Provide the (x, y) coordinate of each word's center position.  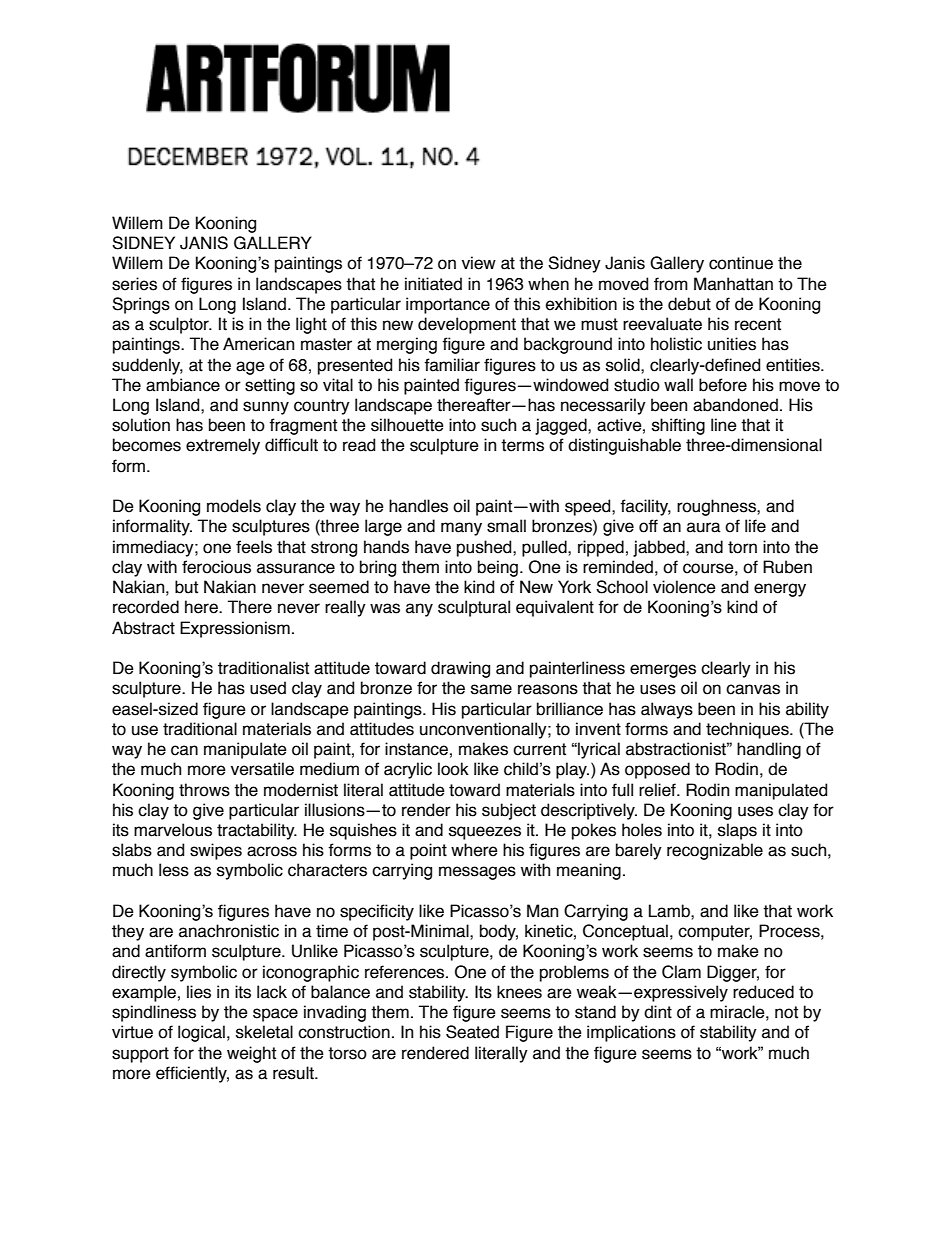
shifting (678, 426)
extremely (223, 446)
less (174, 870)
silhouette (407, 425)
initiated (433, 284)
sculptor (180, 325)
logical (201, 1033)
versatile (262, 769)
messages (477, 873)
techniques (748, 730)
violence (684, 587)
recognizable (715, 851)
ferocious (216, 567)
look (453, 769)
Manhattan (733, 284)
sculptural (474, 608)
